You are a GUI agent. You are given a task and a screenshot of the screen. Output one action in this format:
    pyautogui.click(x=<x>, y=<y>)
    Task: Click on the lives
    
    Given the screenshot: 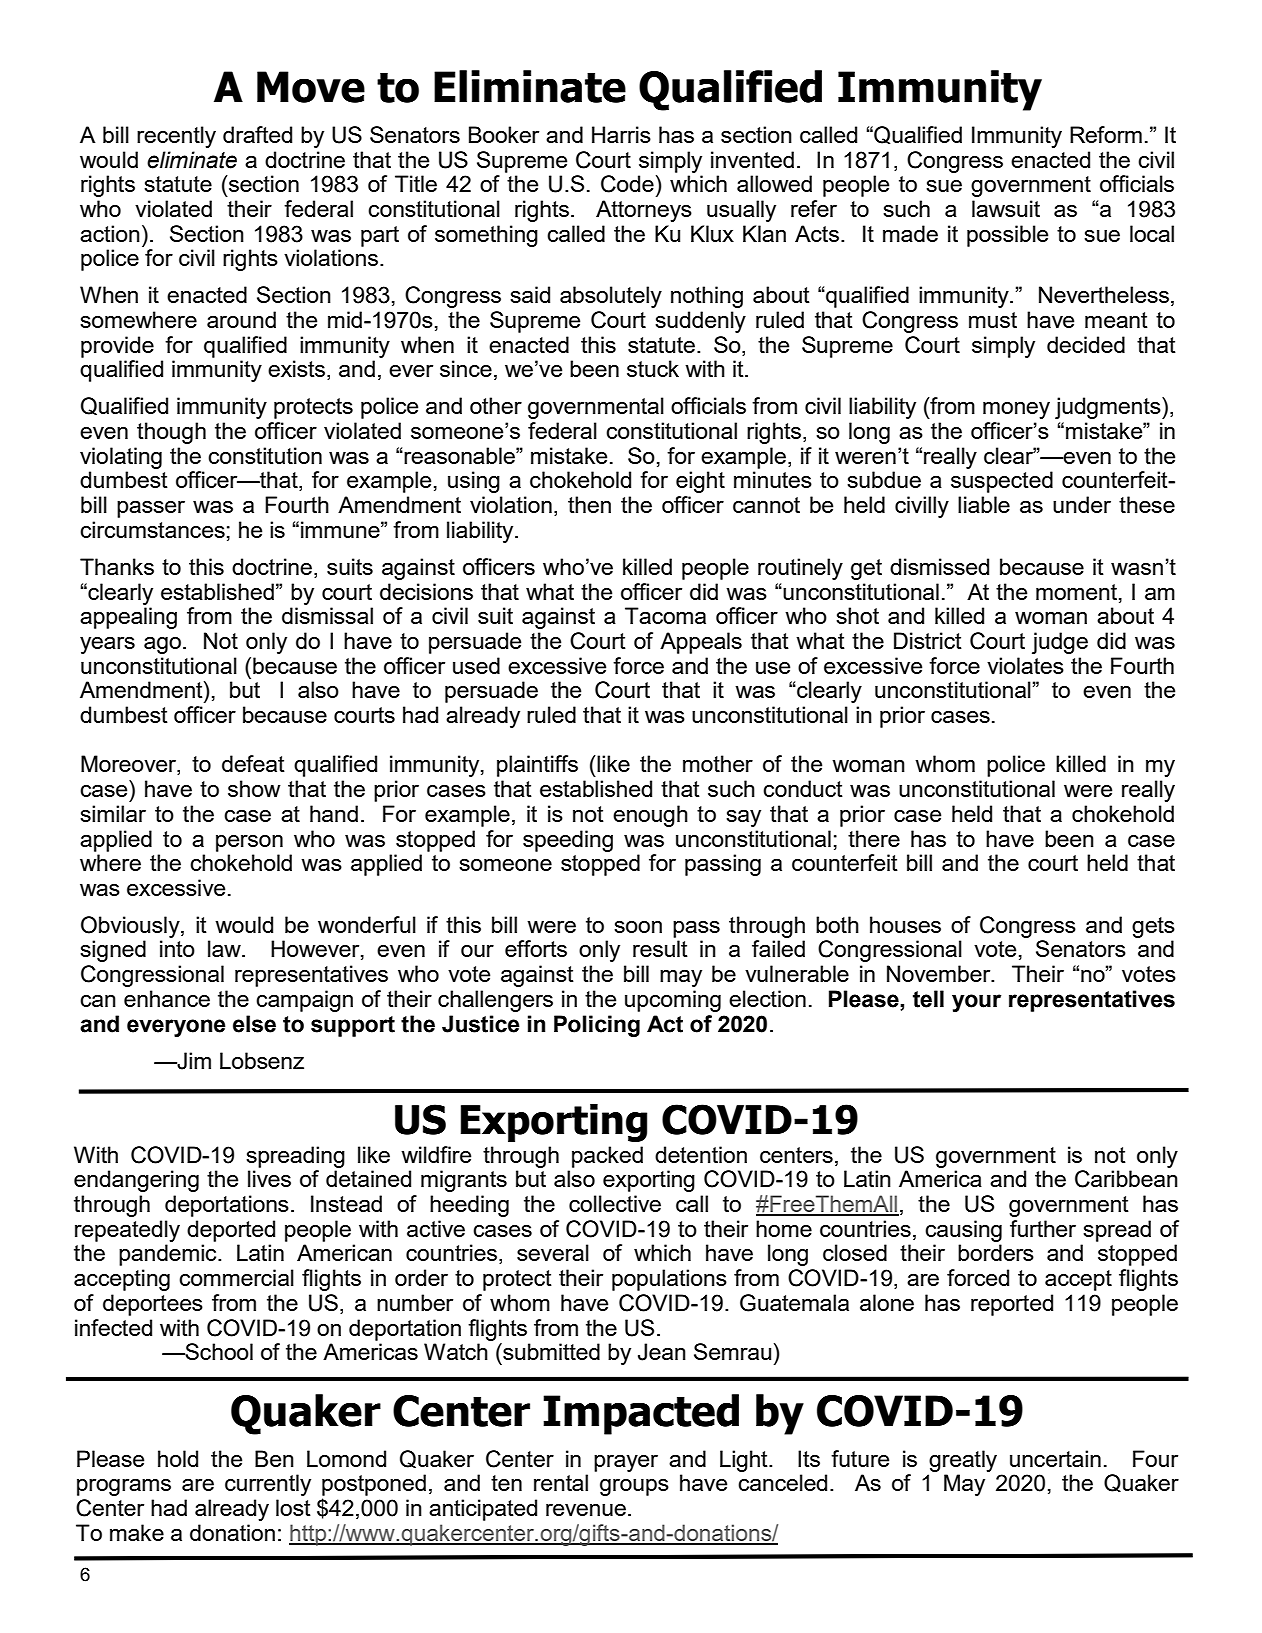 What is the action you would take?
    pyautogui.click(x=269, y=1178)
